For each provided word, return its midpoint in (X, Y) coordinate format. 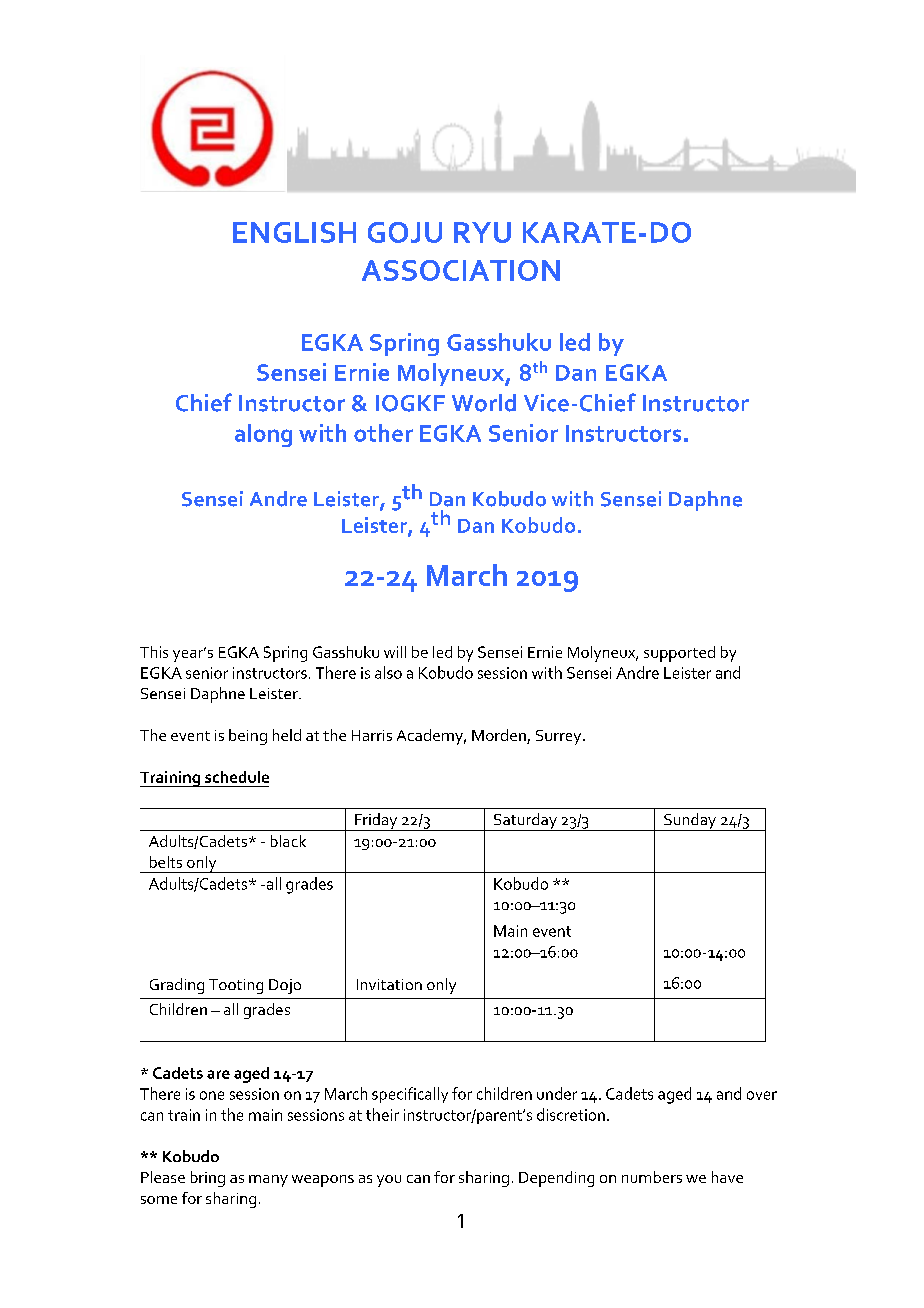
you (389, 1181)
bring (208, 1179)
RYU (482, 232)
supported (679, 654)
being (248, 737)
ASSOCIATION (461, 270)
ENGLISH (294, 232)
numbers (652, 1177)
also (388, 672)
